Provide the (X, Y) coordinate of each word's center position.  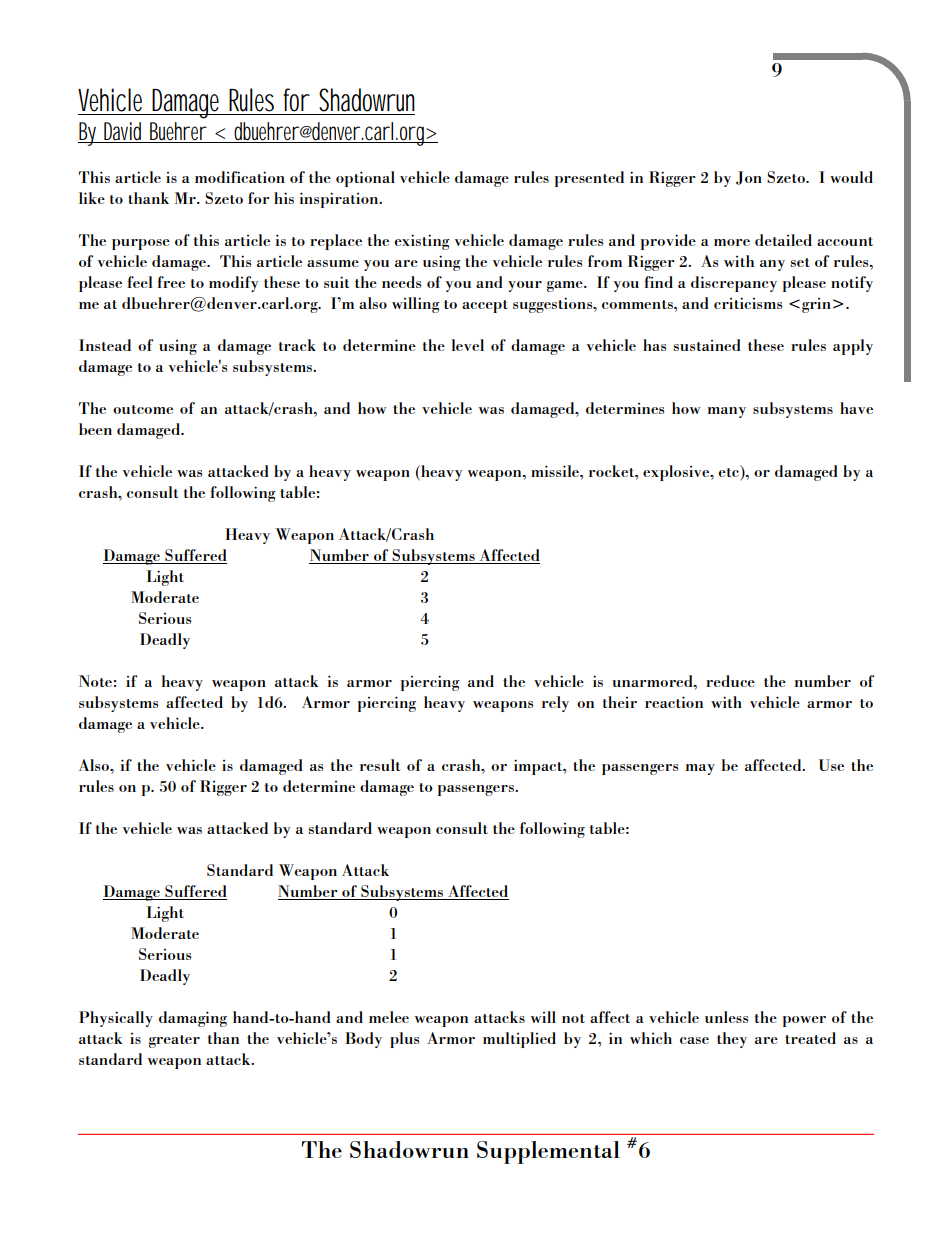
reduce (730, 681)
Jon (749, 178)
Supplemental (548, 1152)
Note (95, 681)
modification (240, 177)
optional (365, 179)
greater (174, 1041)
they (732, 1040)
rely (555, 704)
